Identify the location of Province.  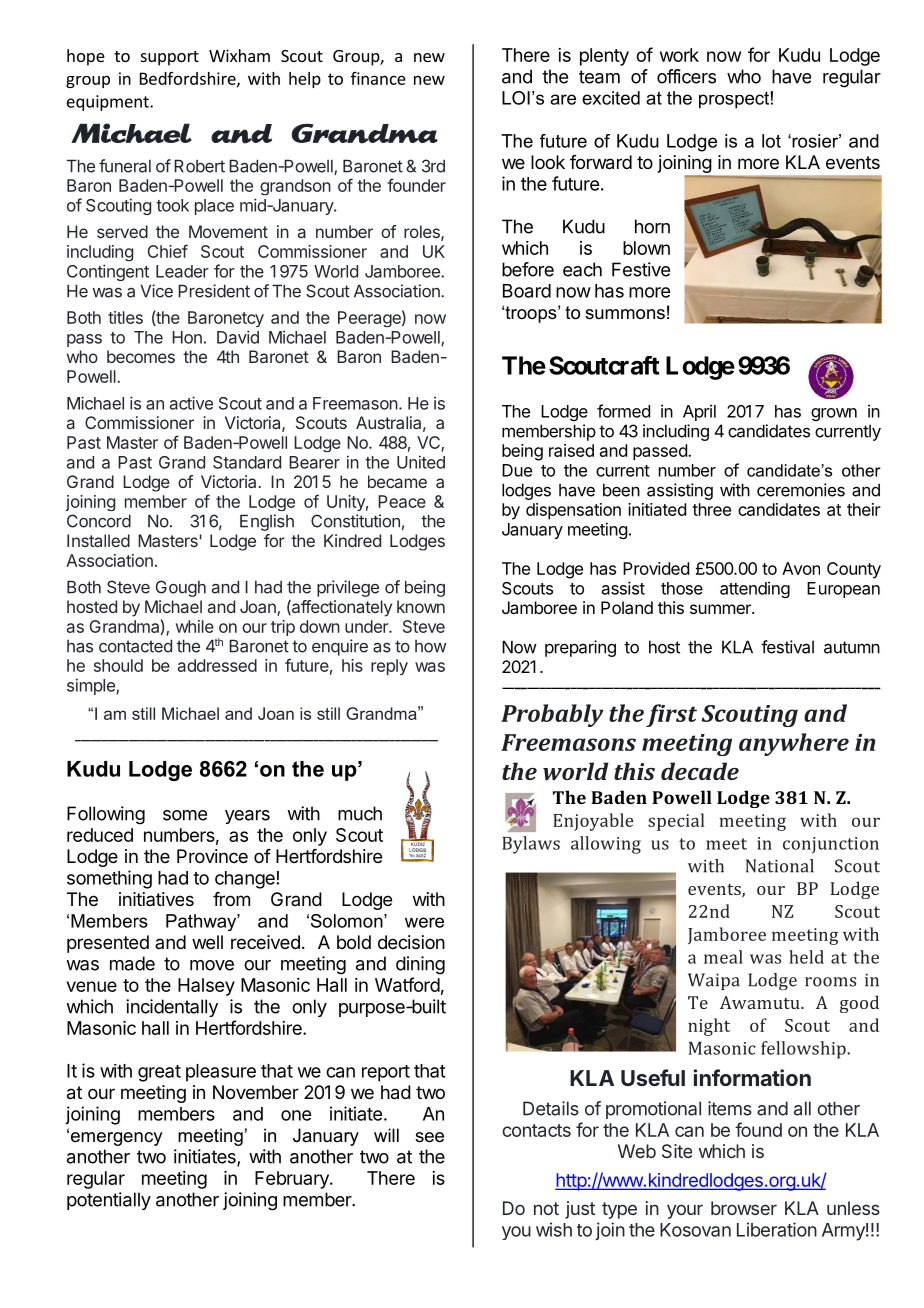
(212, 856).
